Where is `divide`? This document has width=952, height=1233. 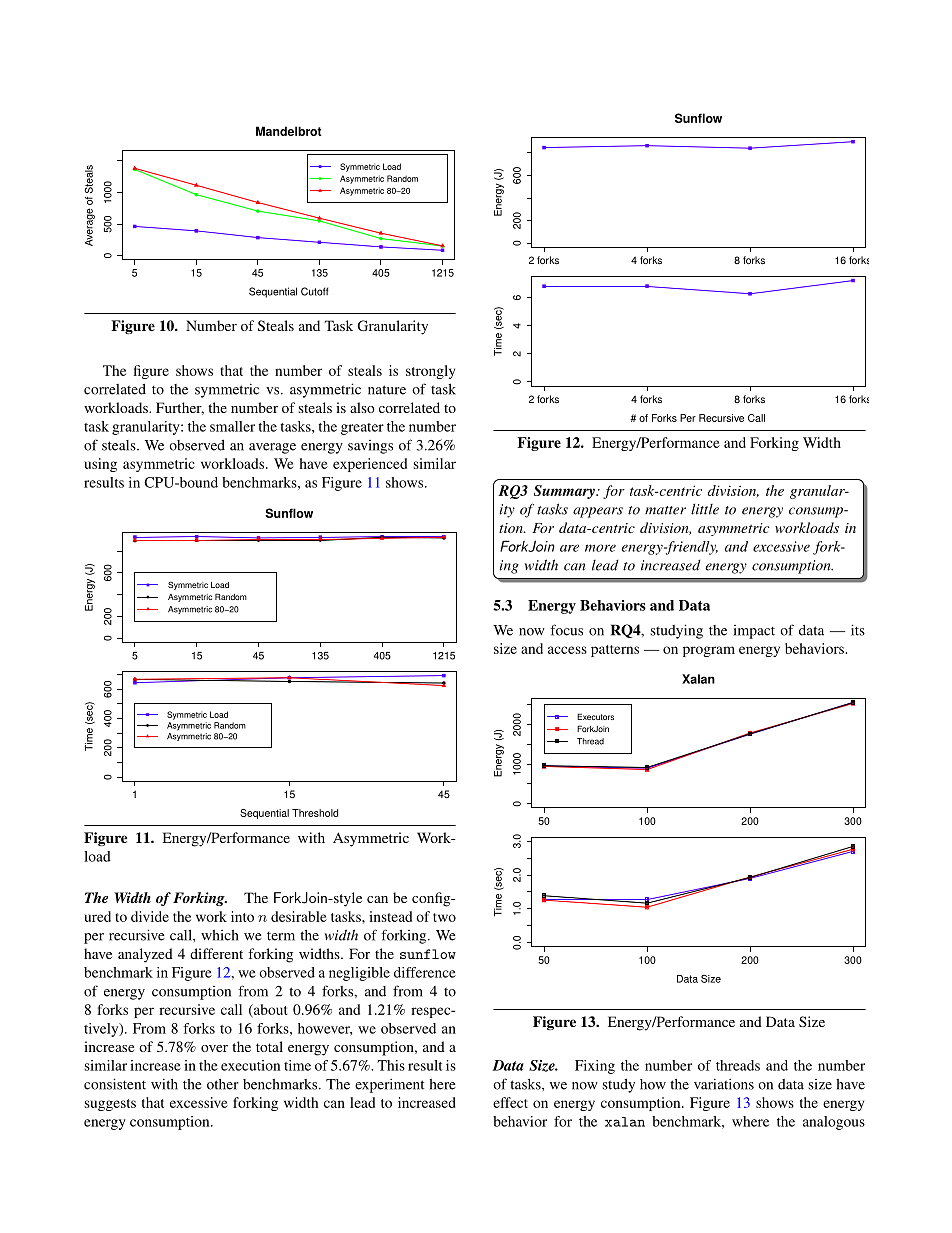 divide is located at coordinates (150, 916).
